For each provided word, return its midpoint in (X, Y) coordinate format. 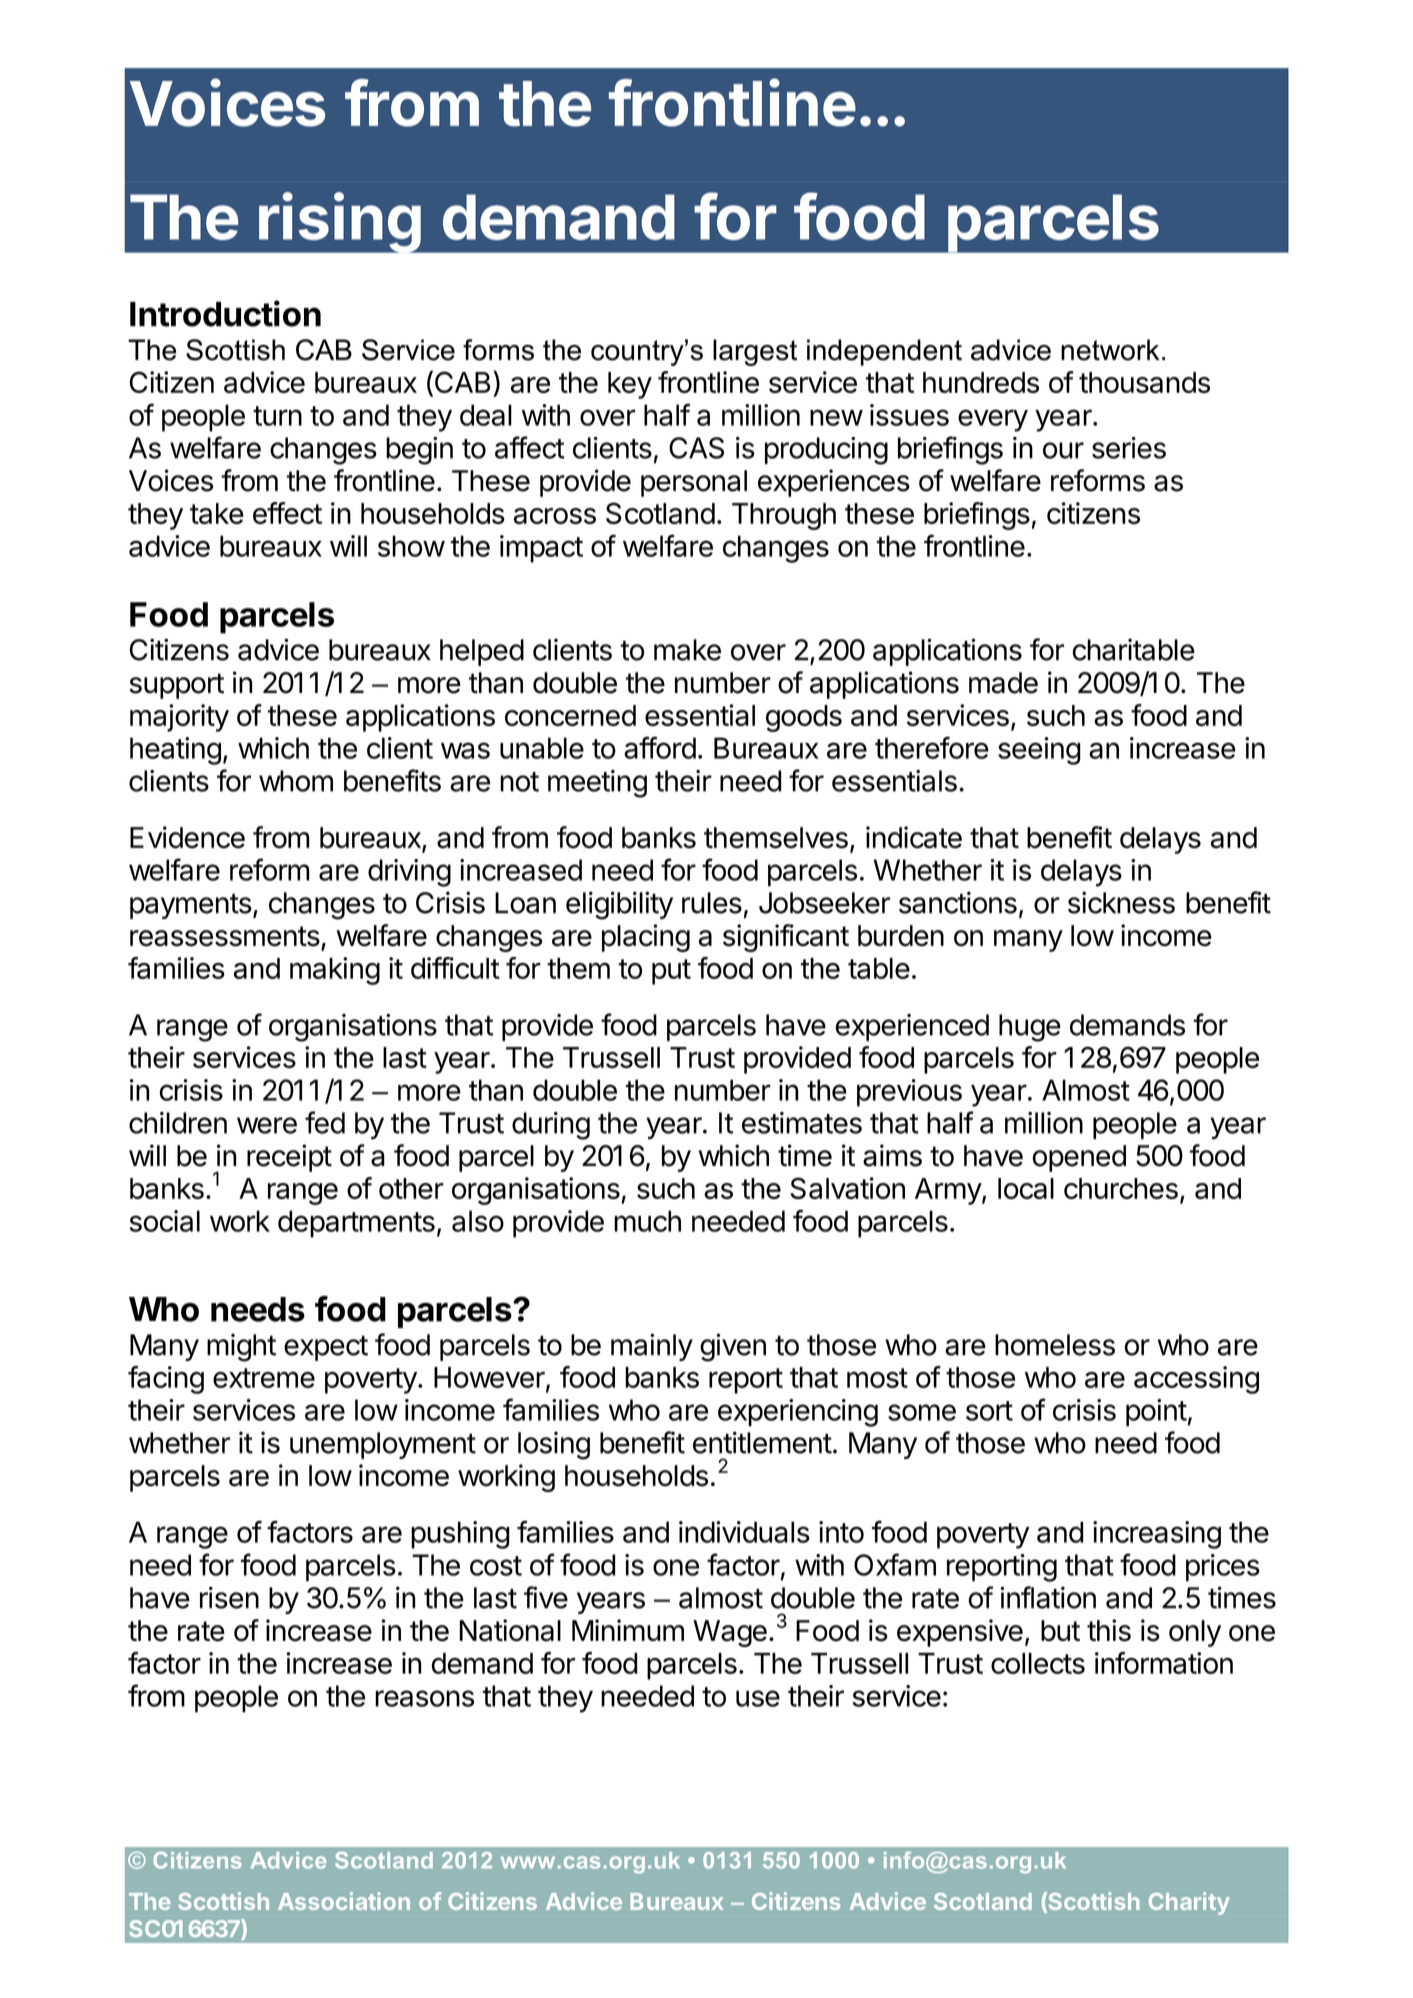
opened (1079, 1158)
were (267, 1125)
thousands (1144, 382)
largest (755, 352)
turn (277, 416)
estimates (802, 1123)
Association (344, 1901)
